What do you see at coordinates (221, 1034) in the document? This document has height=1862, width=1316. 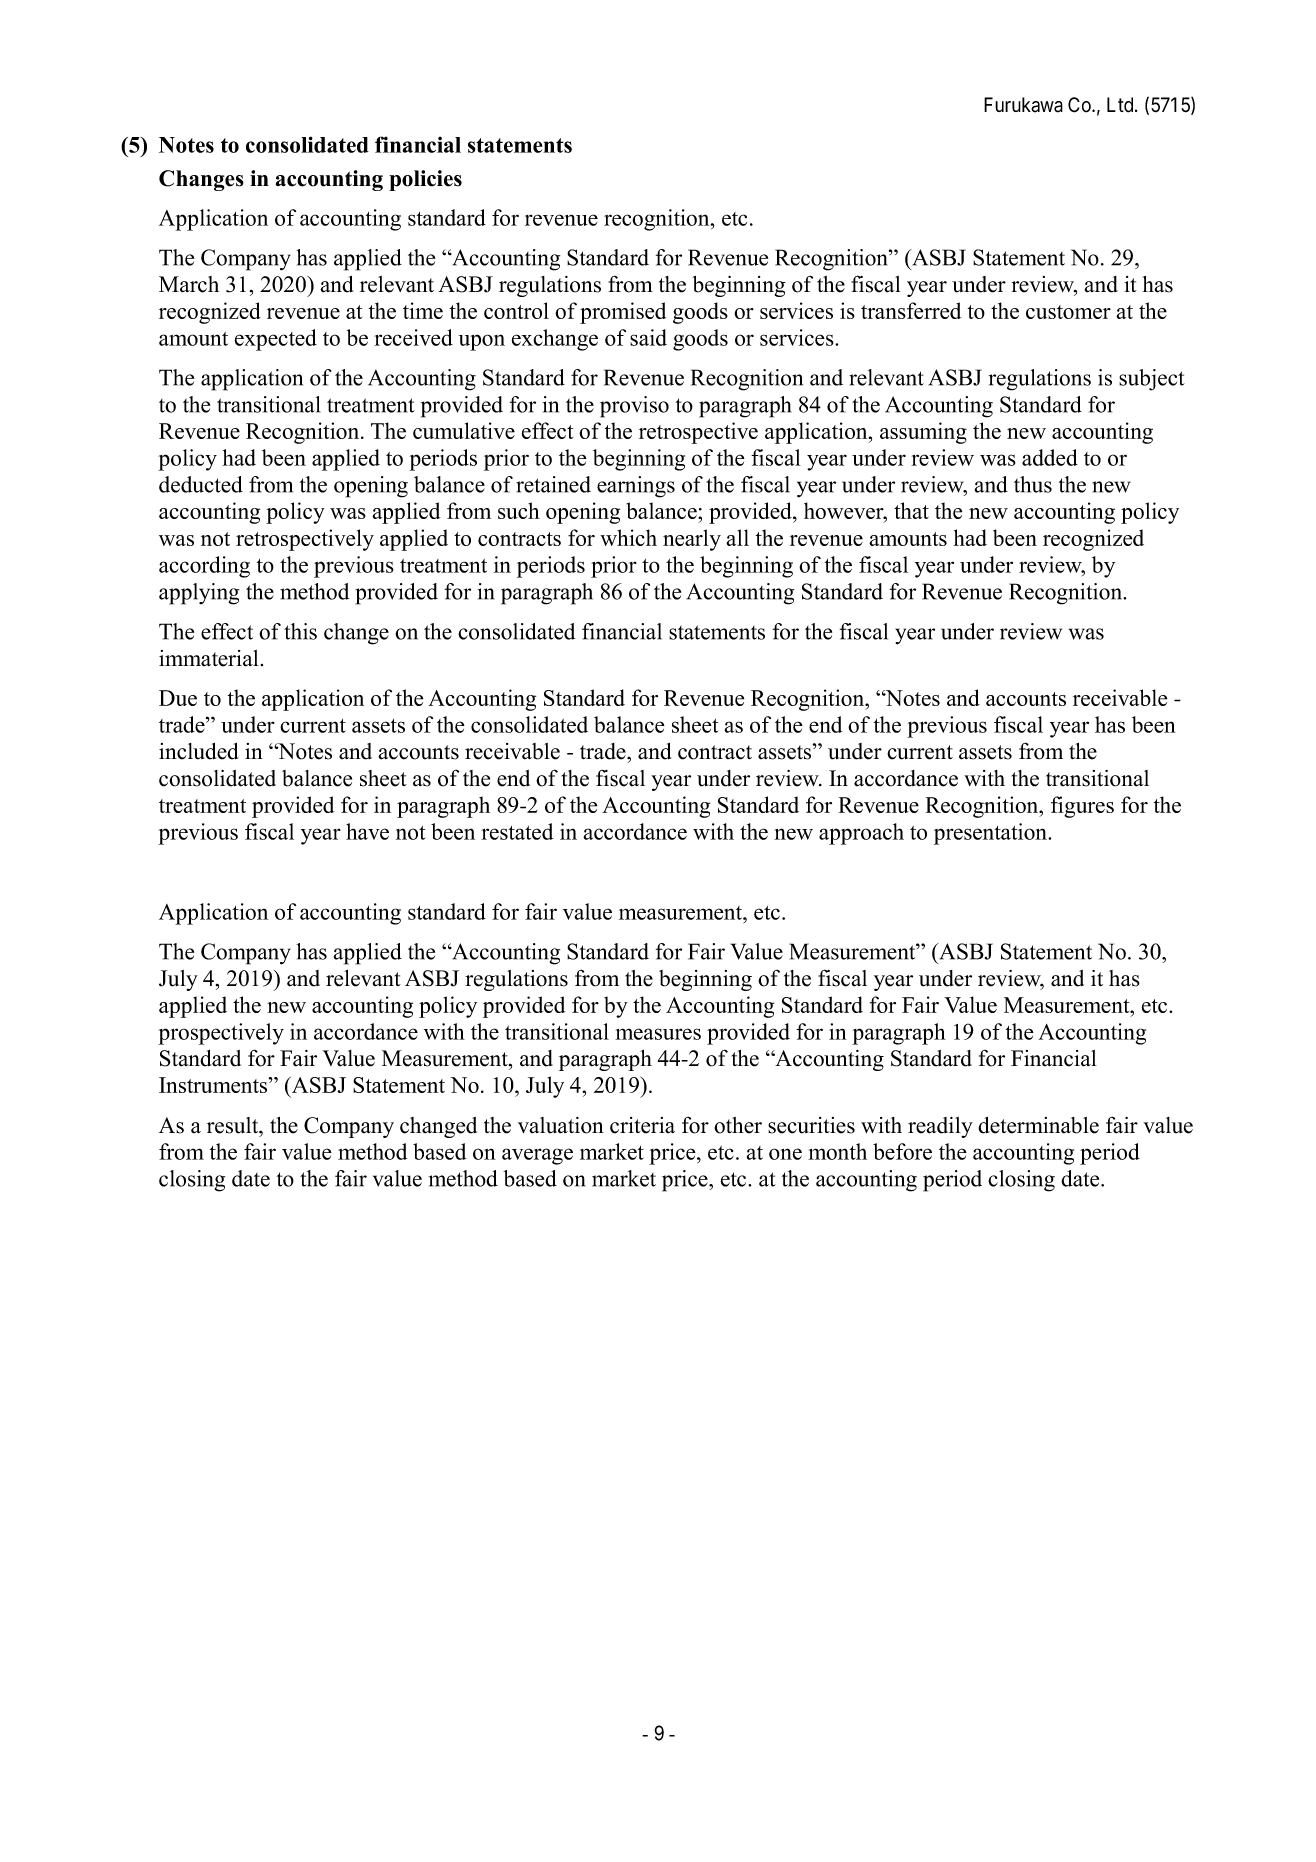 I see `prospectively` at bounding box center [221, 1034].
